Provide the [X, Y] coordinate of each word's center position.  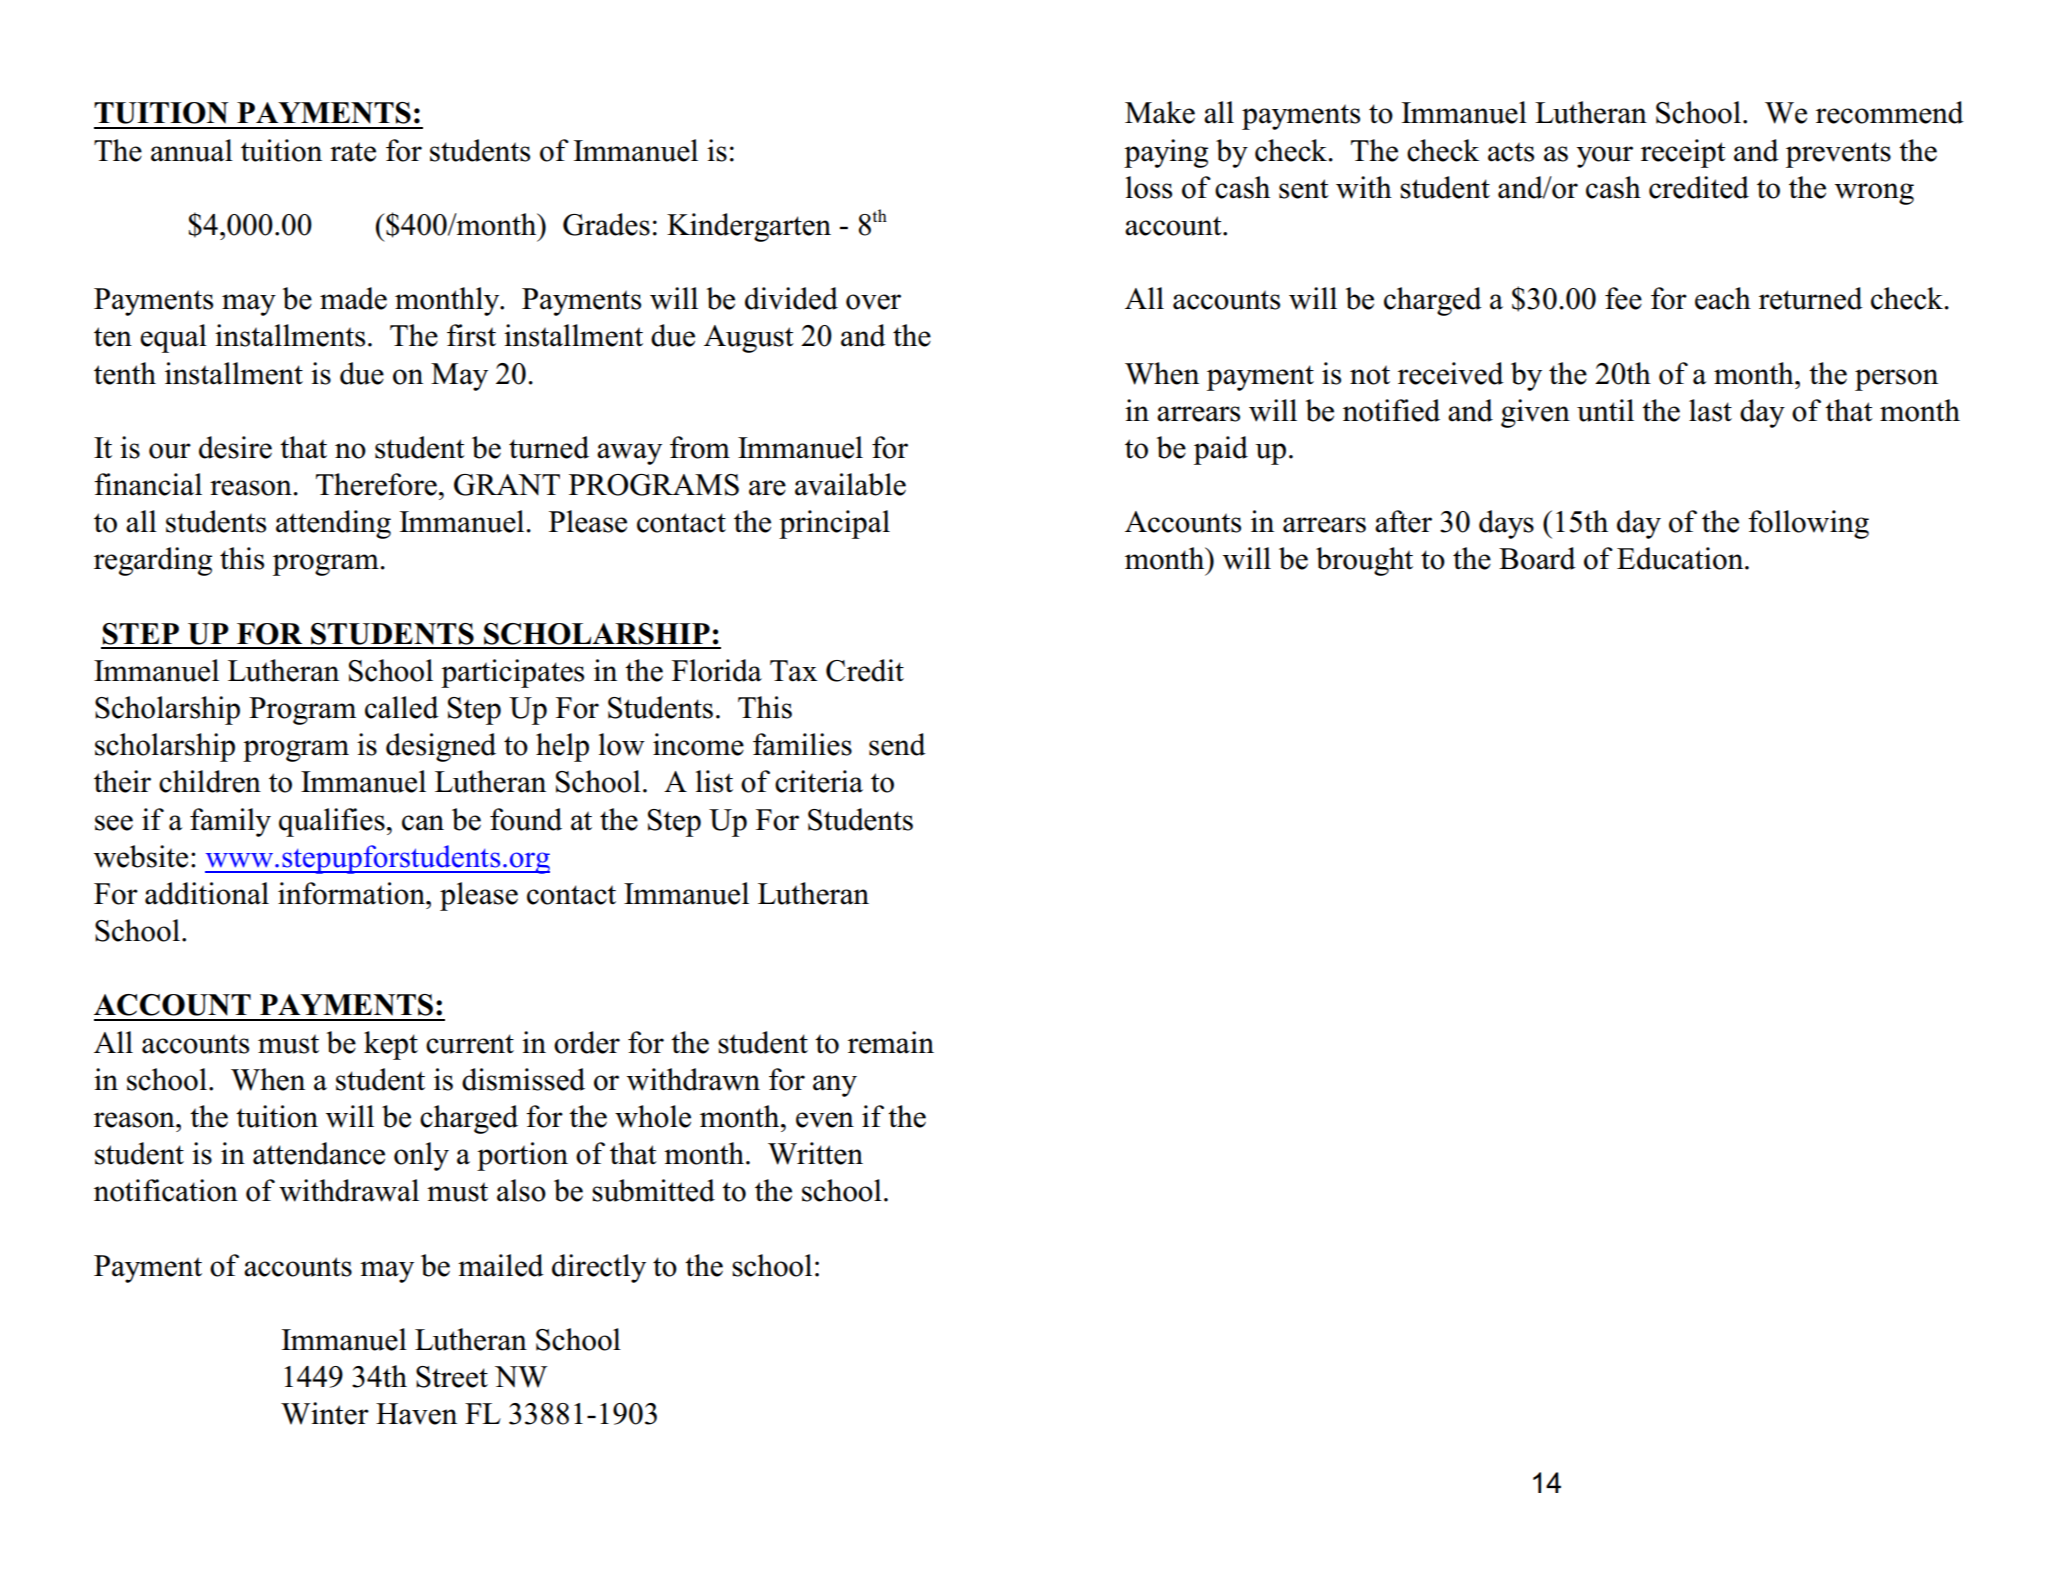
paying [1166, 153]
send [897, 744]
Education [1681, 558]
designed [441, 747]
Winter [325, 1413]
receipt [1683, 153]
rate [353, 152]
